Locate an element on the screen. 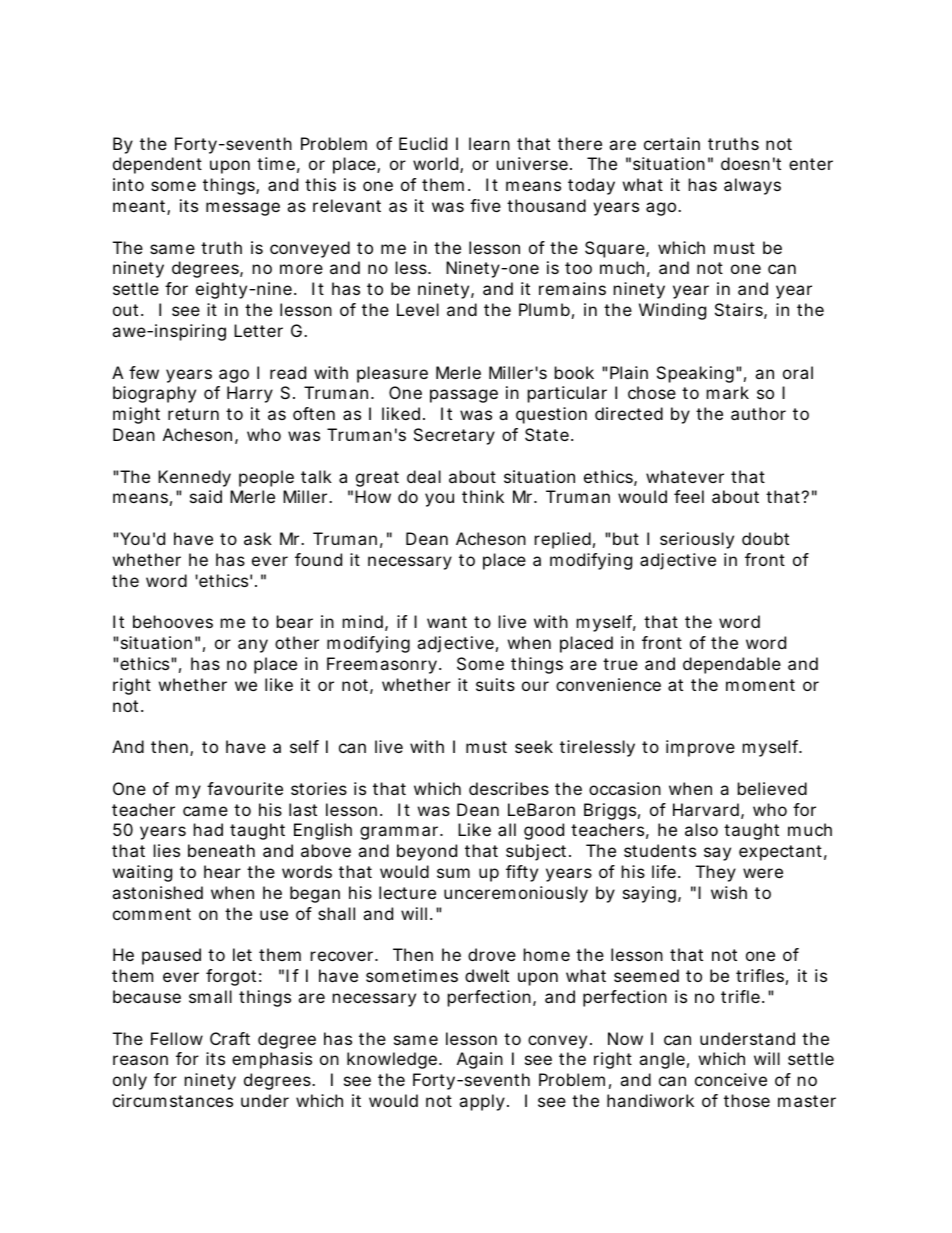 The width and height of the screenshot is (952, 1233). dependent is located at coordinates (157, 165).
